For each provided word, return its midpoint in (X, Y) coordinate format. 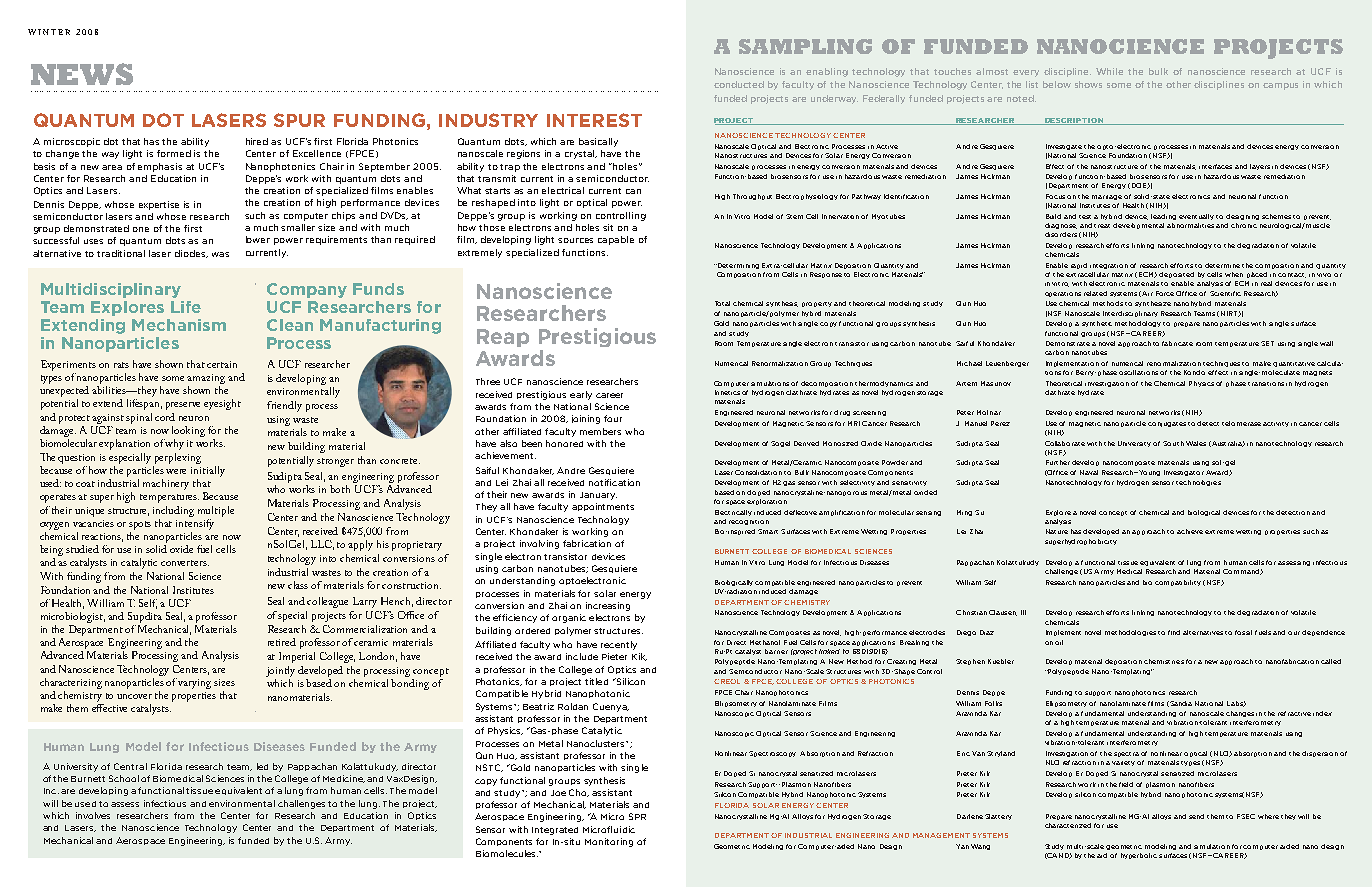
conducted (739, 84)
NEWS (82, 74)
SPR (637, 816)
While (1109, 71)
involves (93, 815)
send (1196, 816)
